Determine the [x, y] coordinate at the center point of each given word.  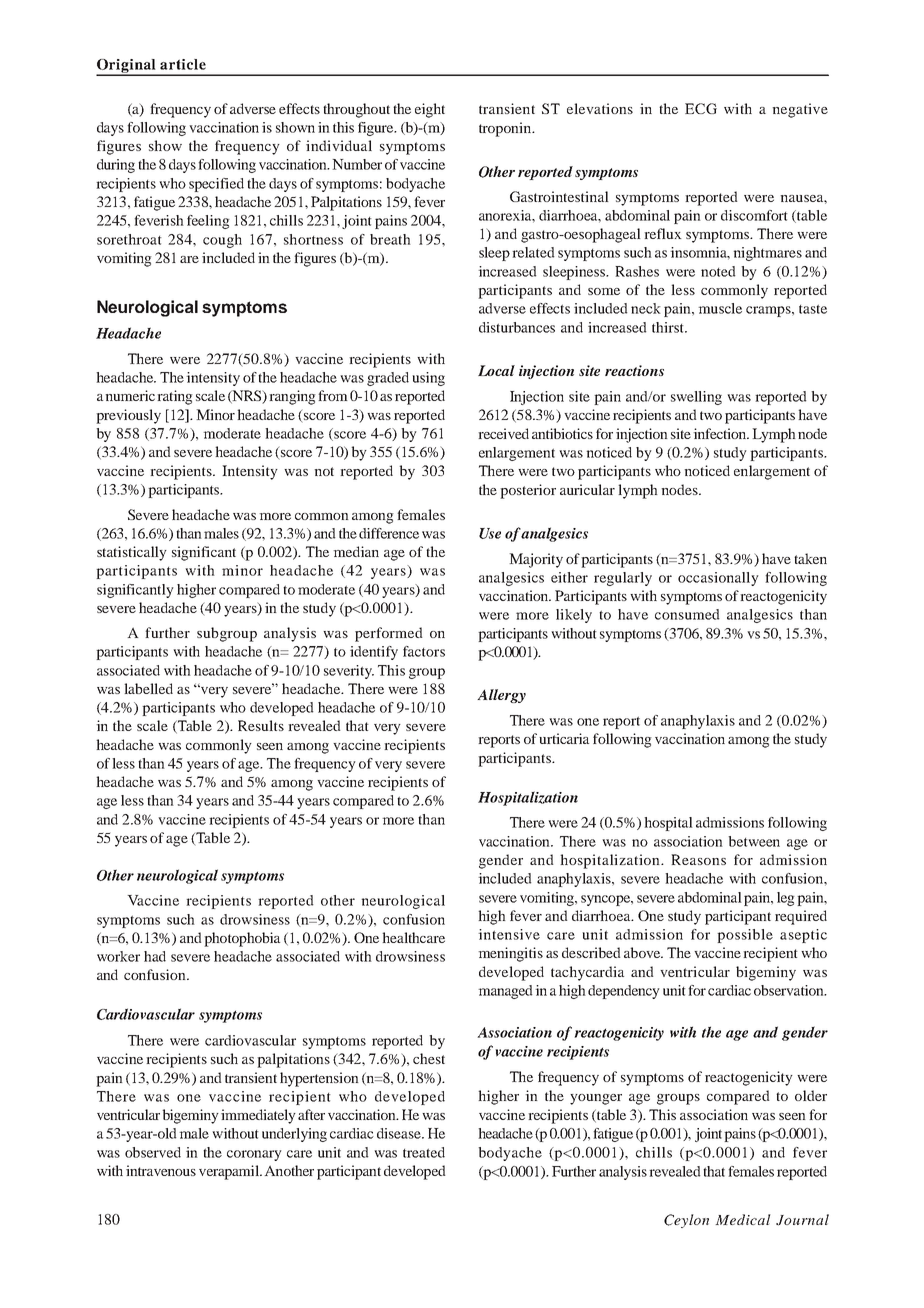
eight [430, 110]
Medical [742, 1219]
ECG [701, 108]
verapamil [230, 1172]
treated [424, 1152]
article [183, 64]
